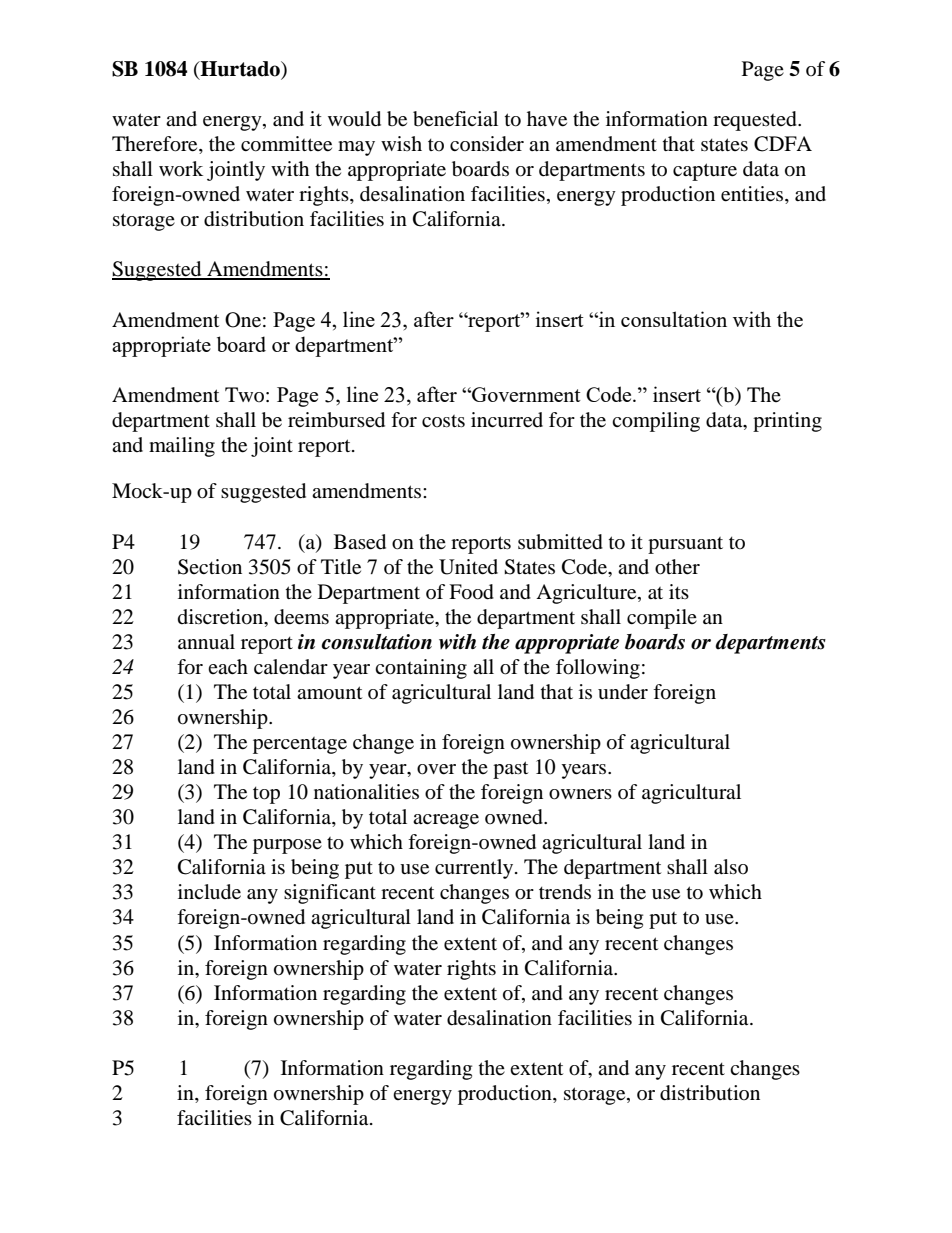 The image size is (952, 1233). What do you see at coordinates (662, 619) in the screenshot?
I see `compile` at bounding box center [662, 619].
